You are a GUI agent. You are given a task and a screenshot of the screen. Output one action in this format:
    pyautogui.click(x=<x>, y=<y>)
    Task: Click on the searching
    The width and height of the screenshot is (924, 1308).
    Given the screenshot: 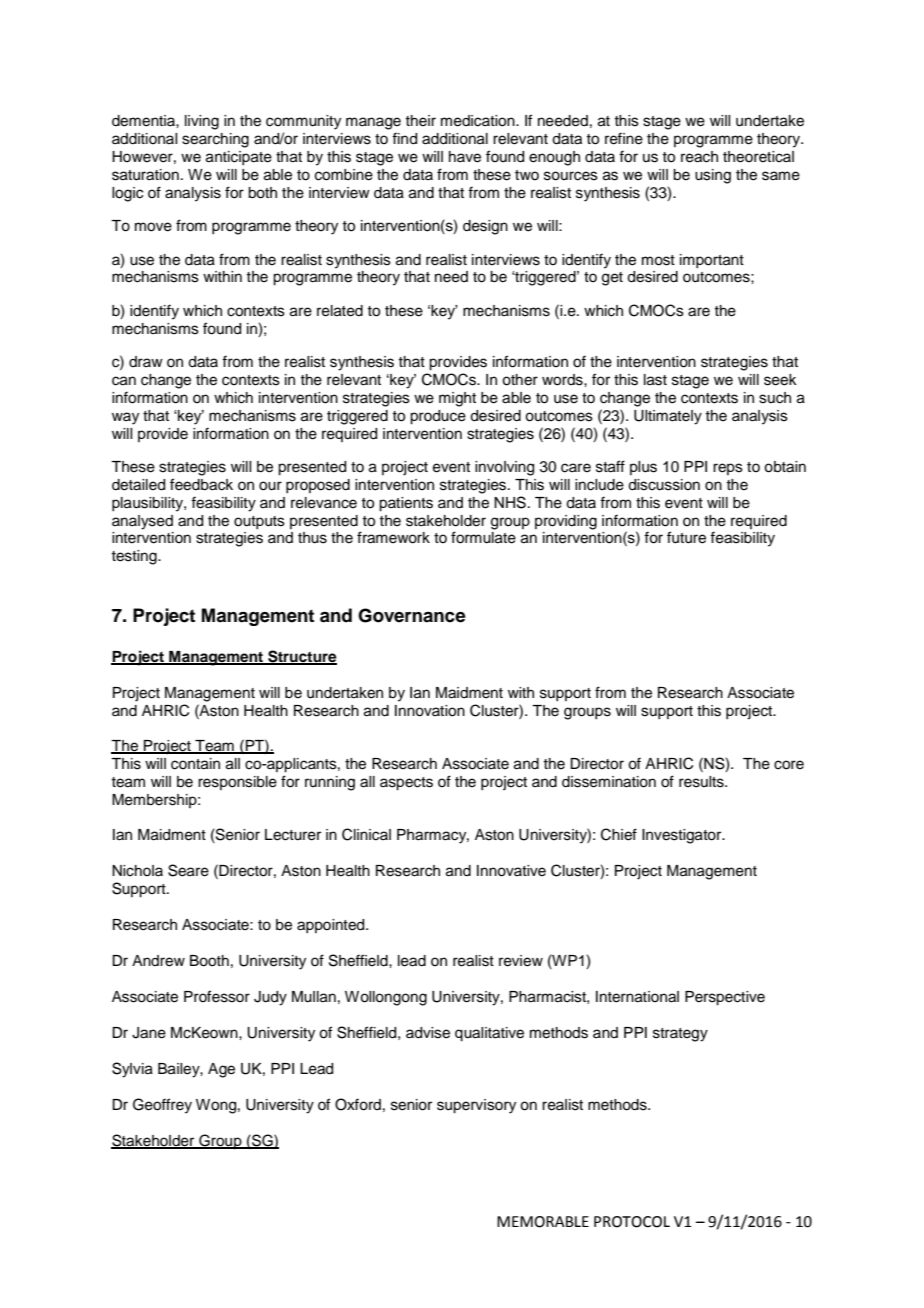 What is the action you would take?
    pyautogui.click(x=215, y=140)
